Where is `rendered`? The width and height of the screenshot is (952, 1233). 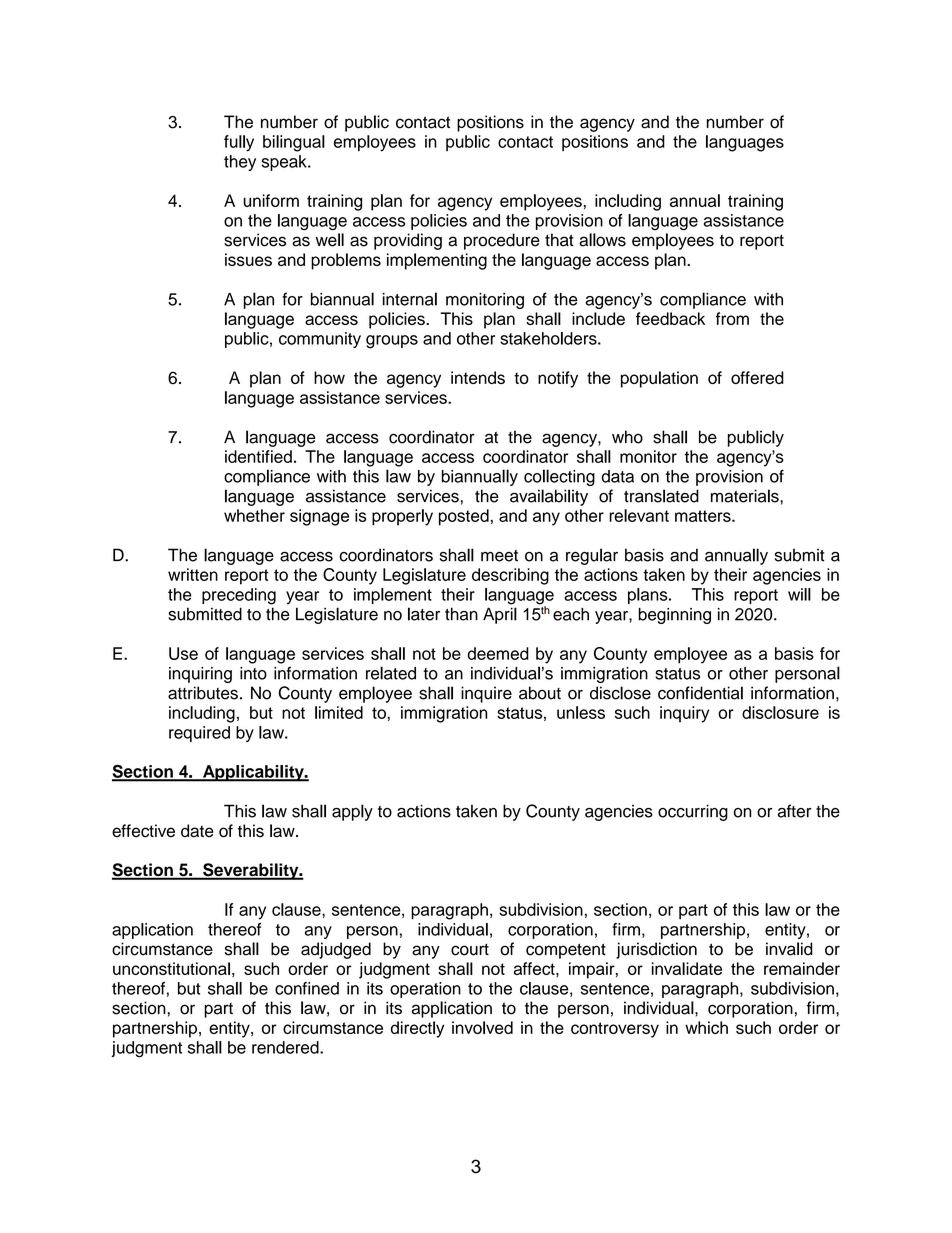
rendered is located at coordinates (286, 1047).
